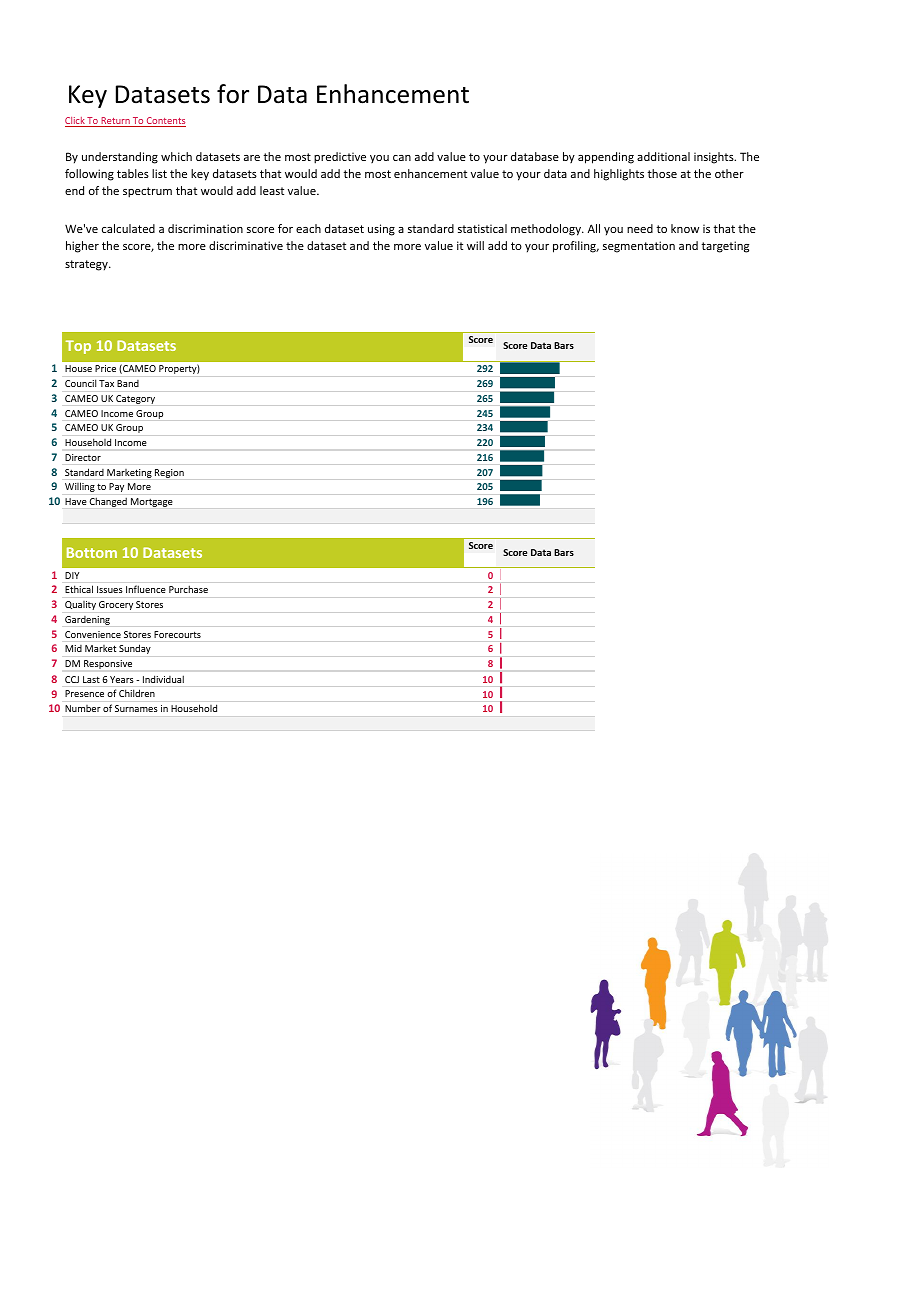  Describe the element at coordinates (137, 693) in the screenshot. I see `Children` at that location.
